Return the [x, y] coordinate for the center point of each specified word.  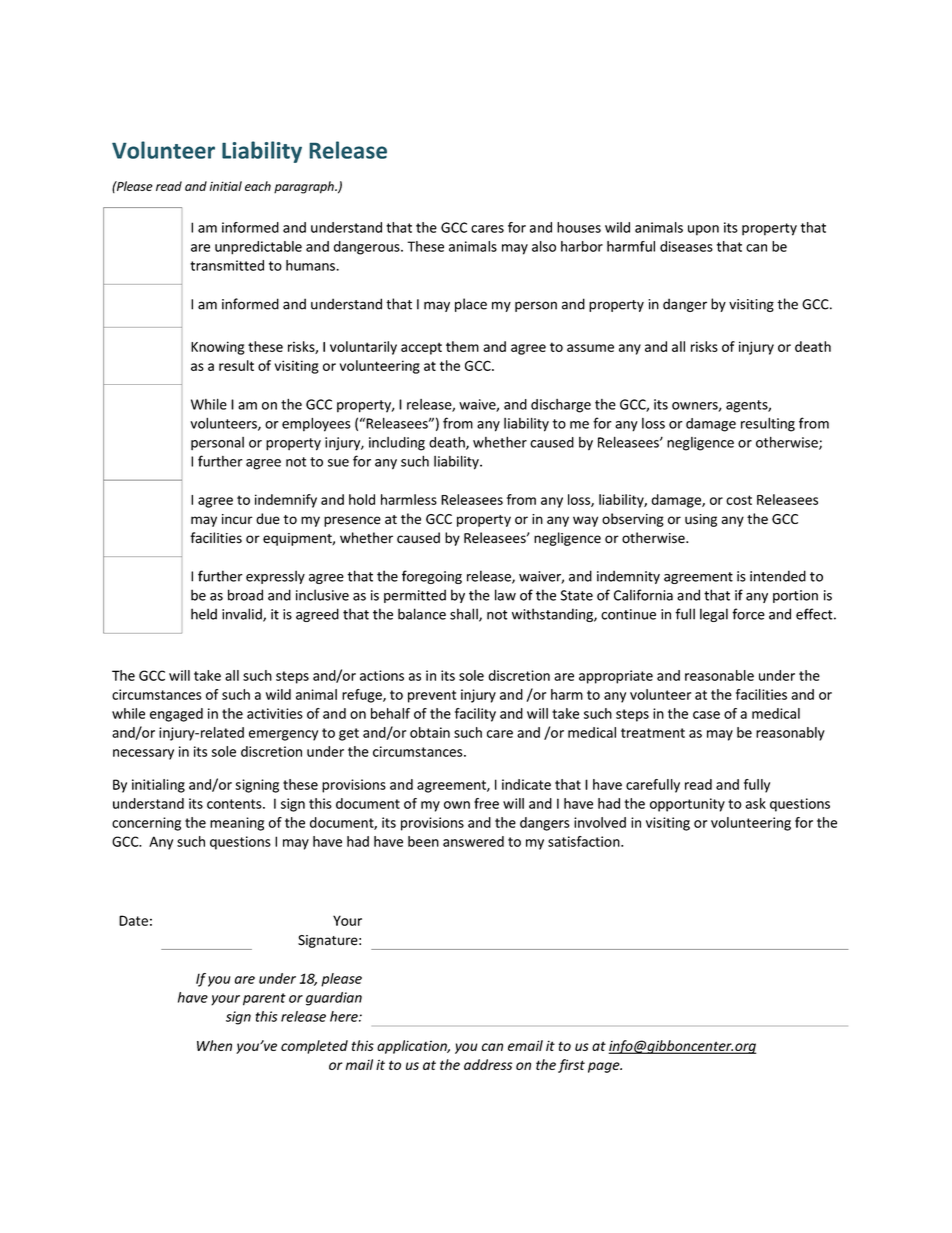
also [544, 246]
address [488, 1064]
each [258, 186]
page [605, 1067]
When [214, 1045]
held [204, 614]
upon [703, 230]
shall [465, 615]
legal [714, 615]
